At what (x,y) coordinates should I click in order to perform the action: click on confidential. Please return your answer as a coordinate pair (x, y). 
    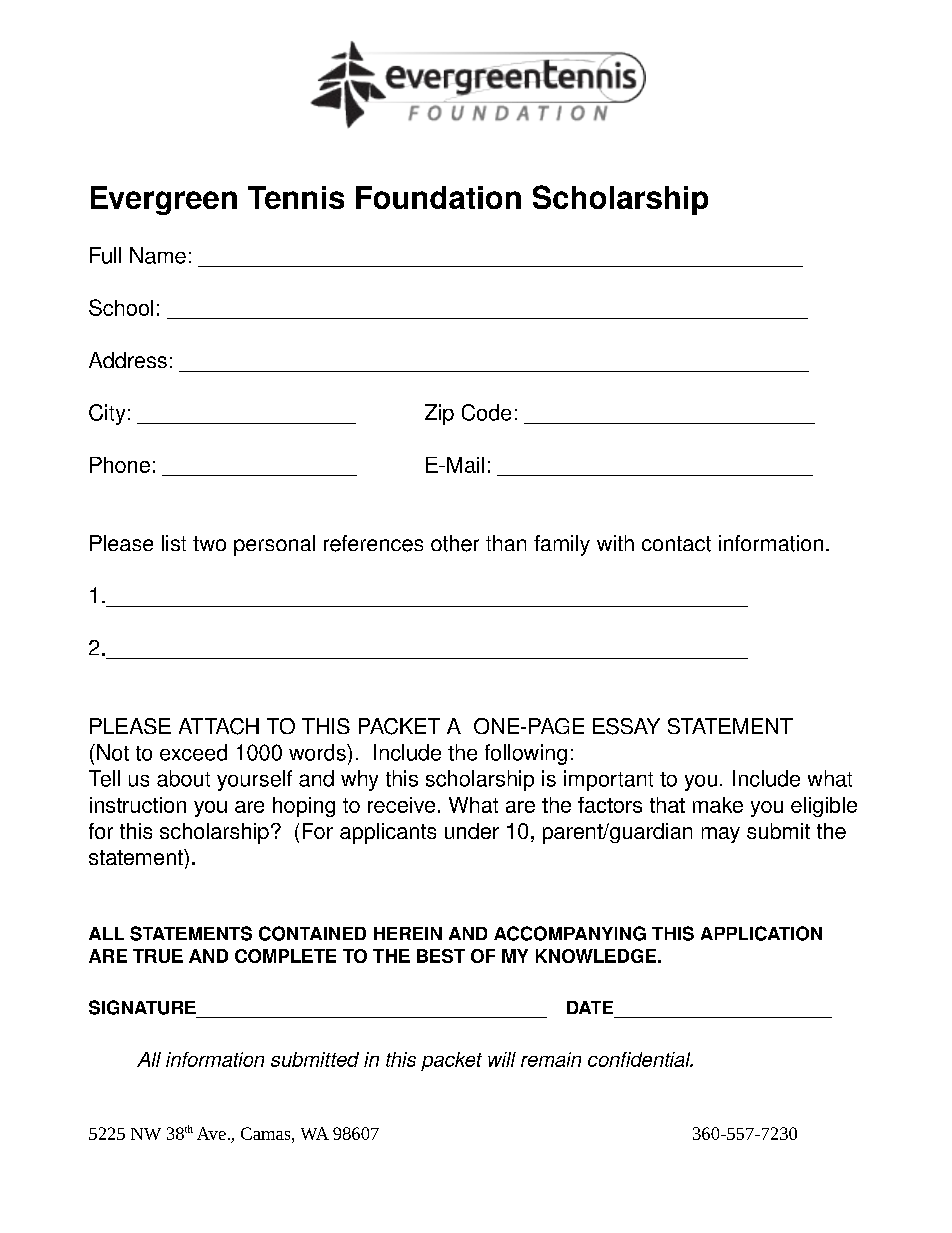
    Looking at the image, I should click on (640, 1059).
